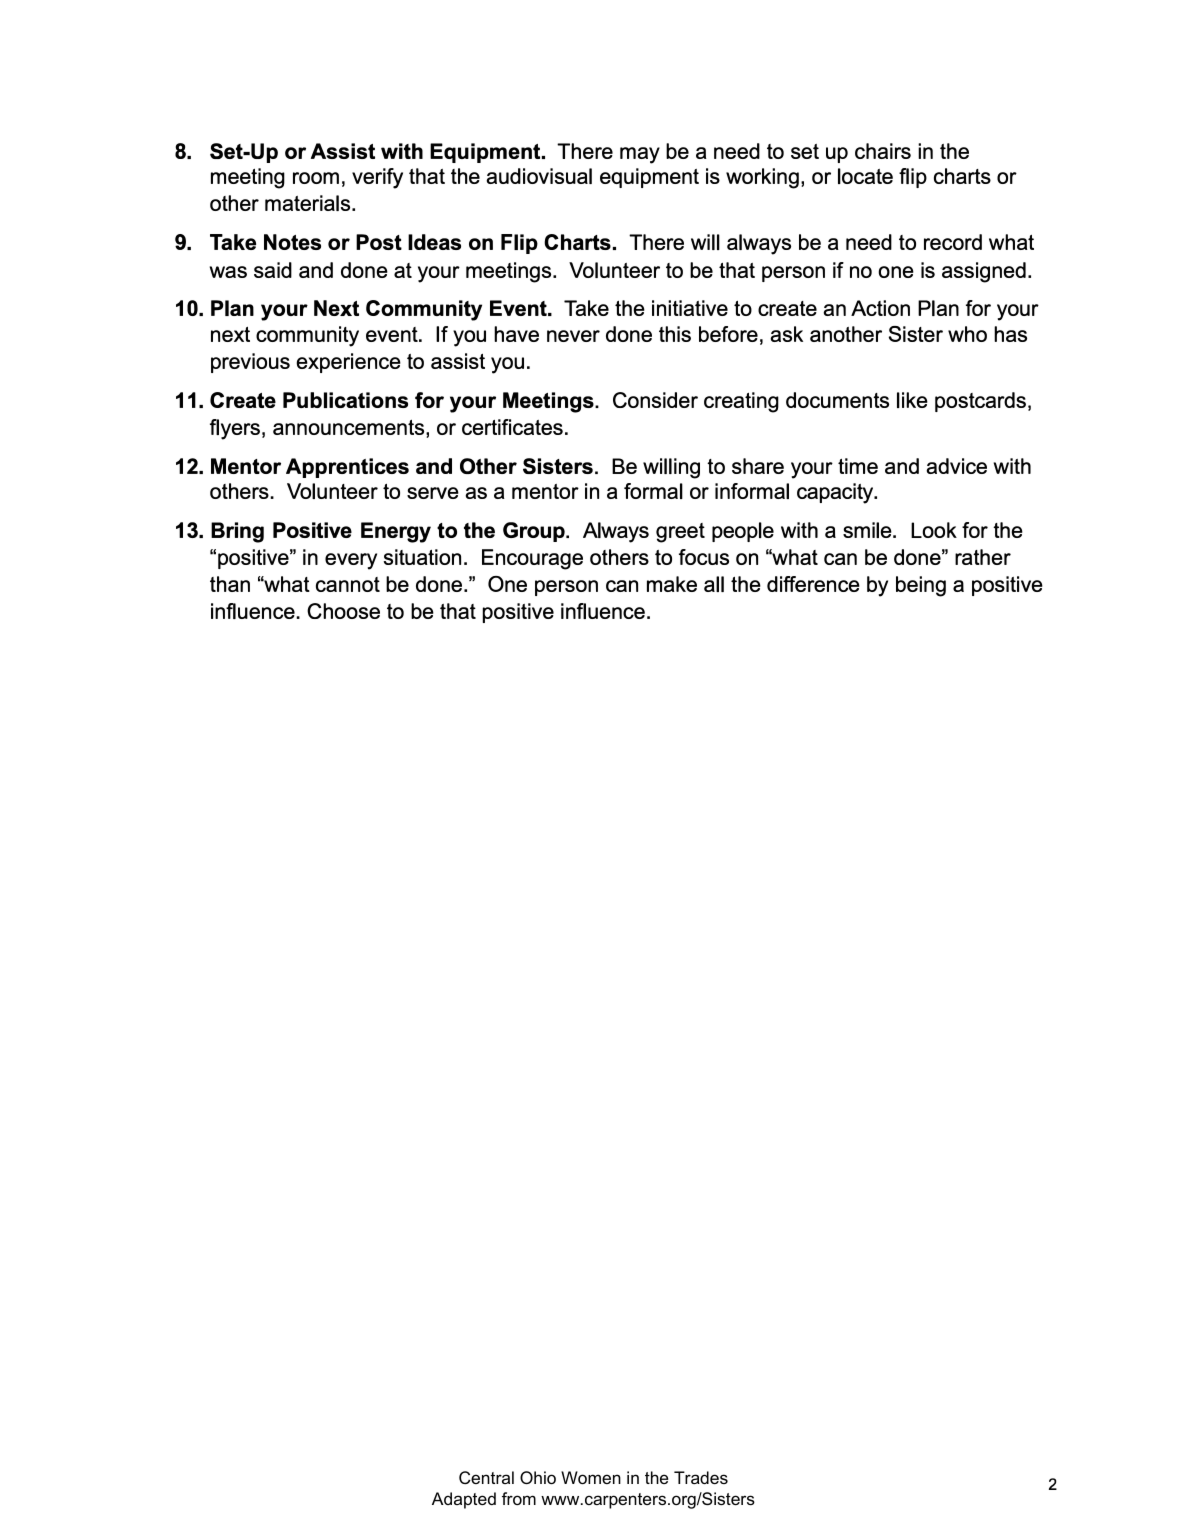 The image size is (1187, 1537). Describe the element at coordinates (348, 584) in the page. I see `cannot` at that location.
